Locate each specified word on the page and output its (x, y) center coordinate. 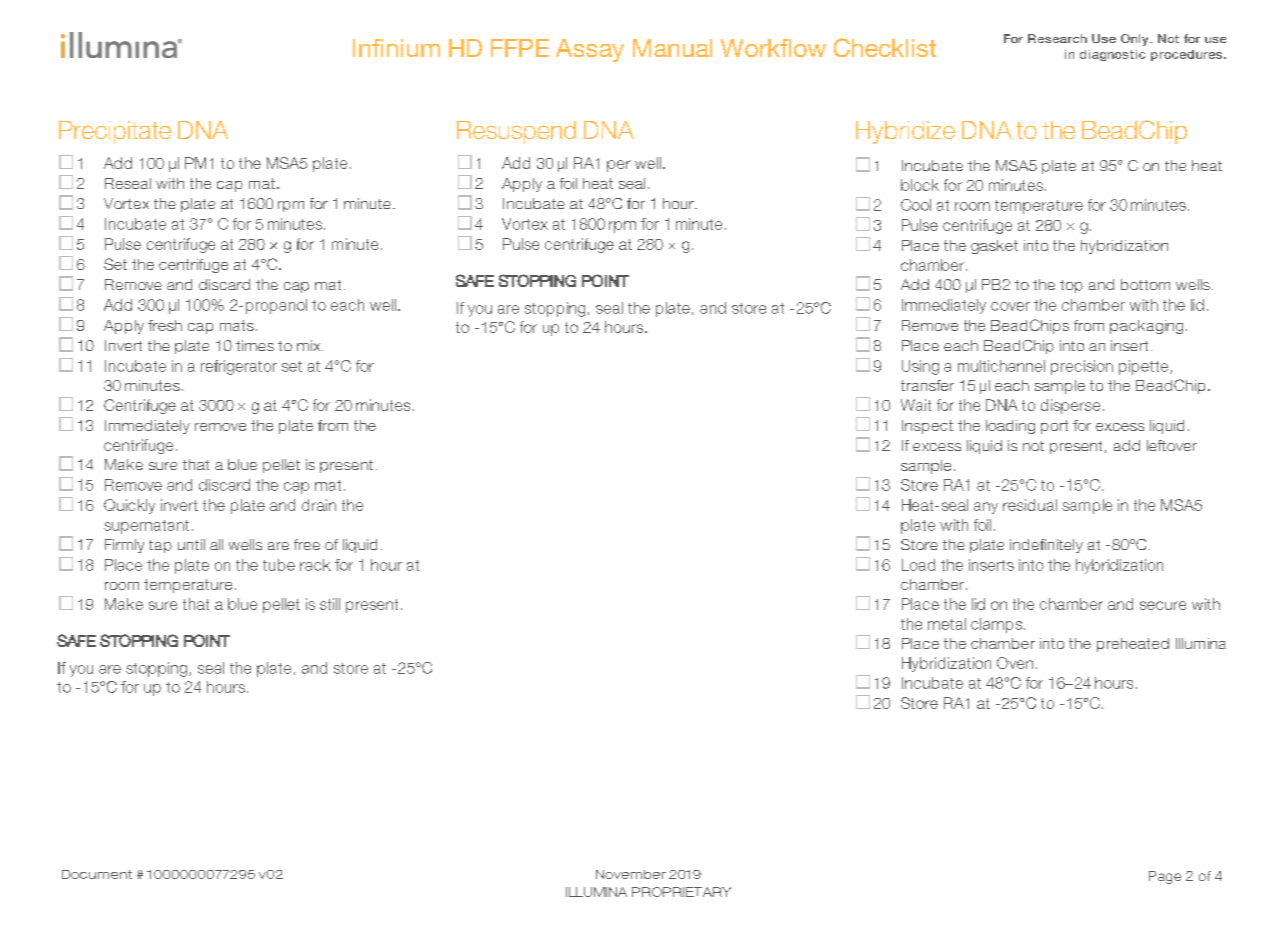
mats (237, 325)
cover (1010, 306)
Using (920, 367)
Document (97, 874)
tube (279, 565)
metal (947, 624)
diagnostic (1112, 55)
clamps (998, 625)
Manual (672, 48)
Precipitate (115, 132)
